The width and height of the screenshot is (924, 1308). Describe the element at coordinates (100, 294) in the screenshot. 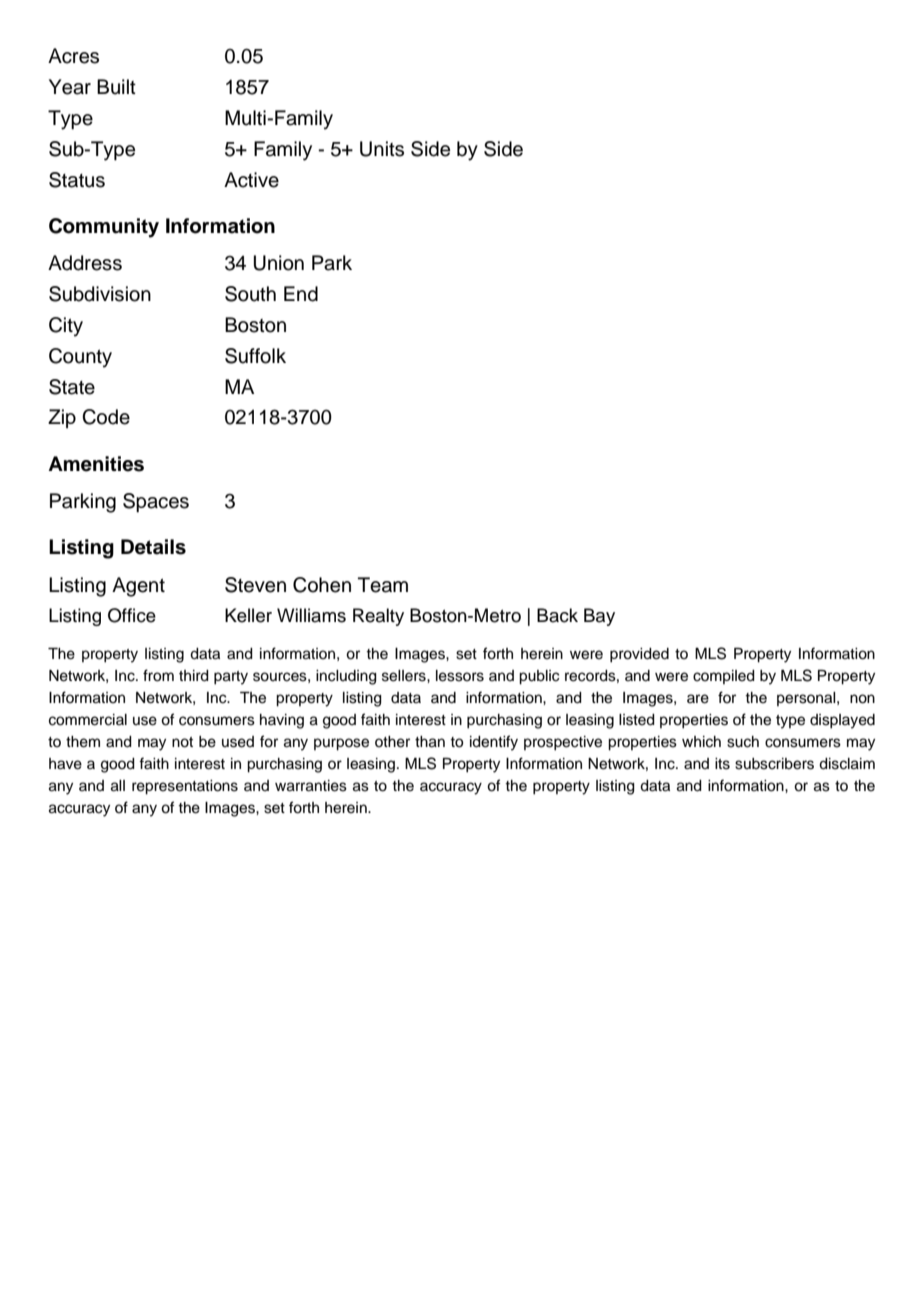

I see `Subdivision` at that location.
